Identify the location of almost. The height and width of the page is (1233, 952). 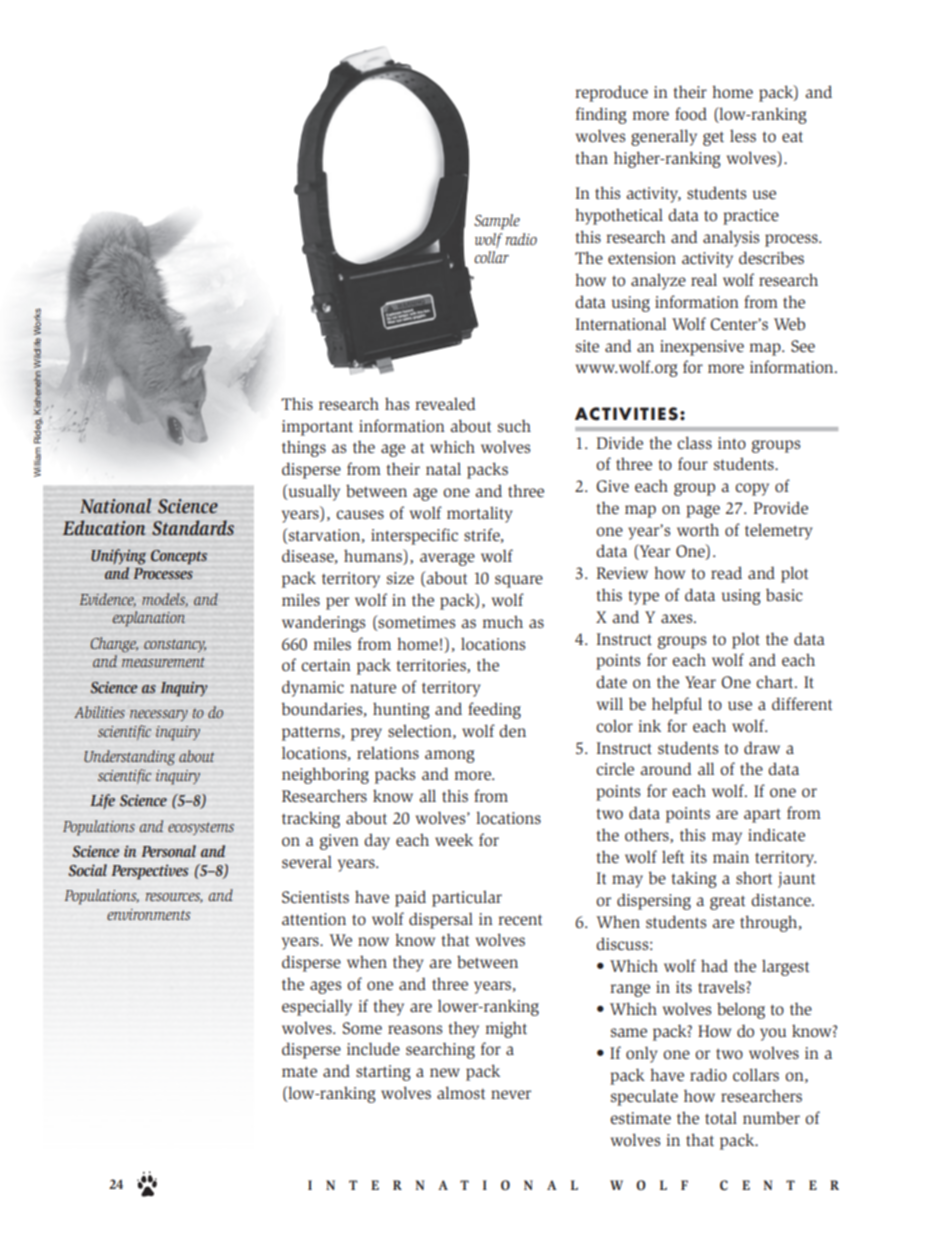
(461, 1093).
